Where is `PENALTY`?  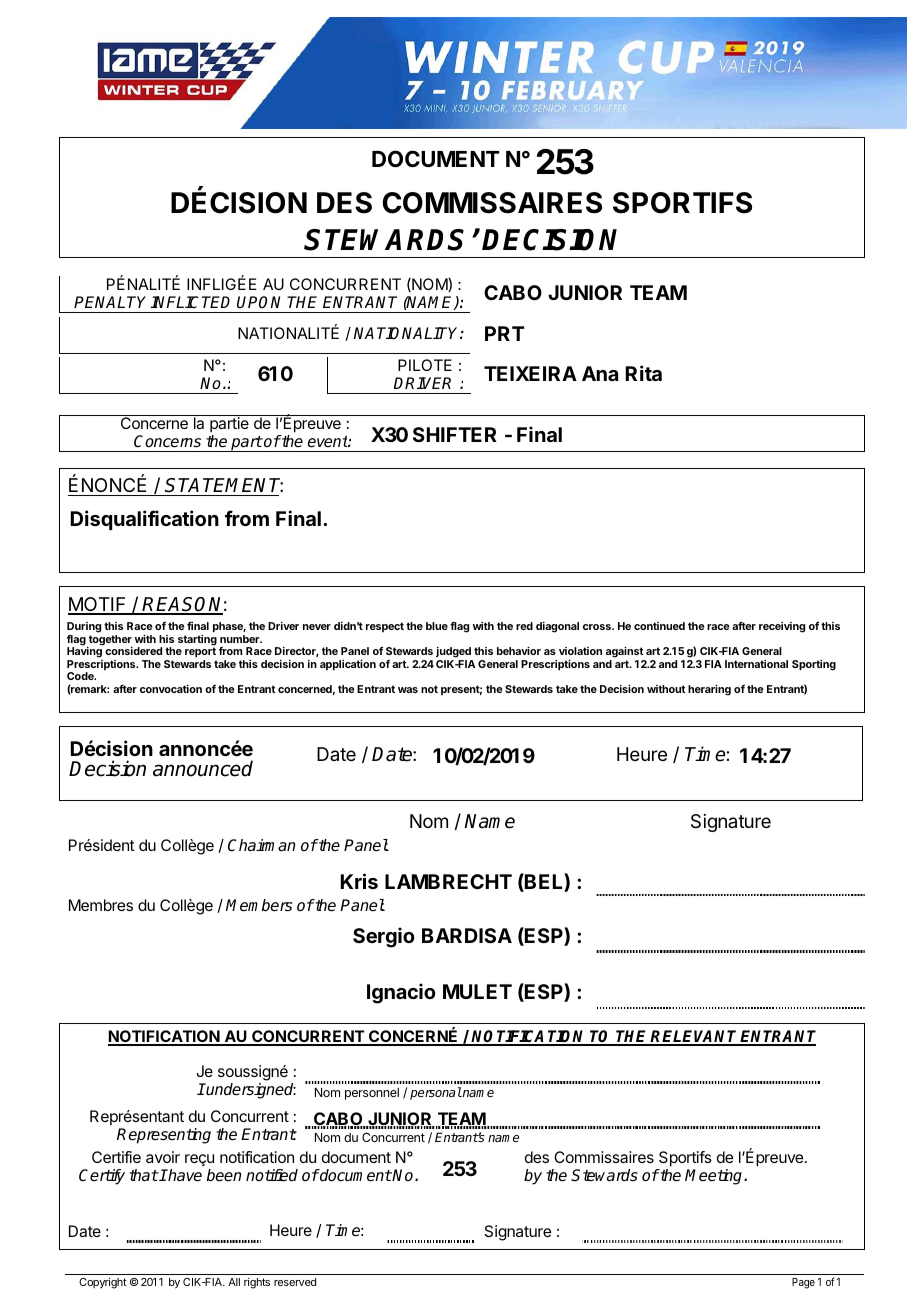
PENALTY is located at coordinates (112, 302).
